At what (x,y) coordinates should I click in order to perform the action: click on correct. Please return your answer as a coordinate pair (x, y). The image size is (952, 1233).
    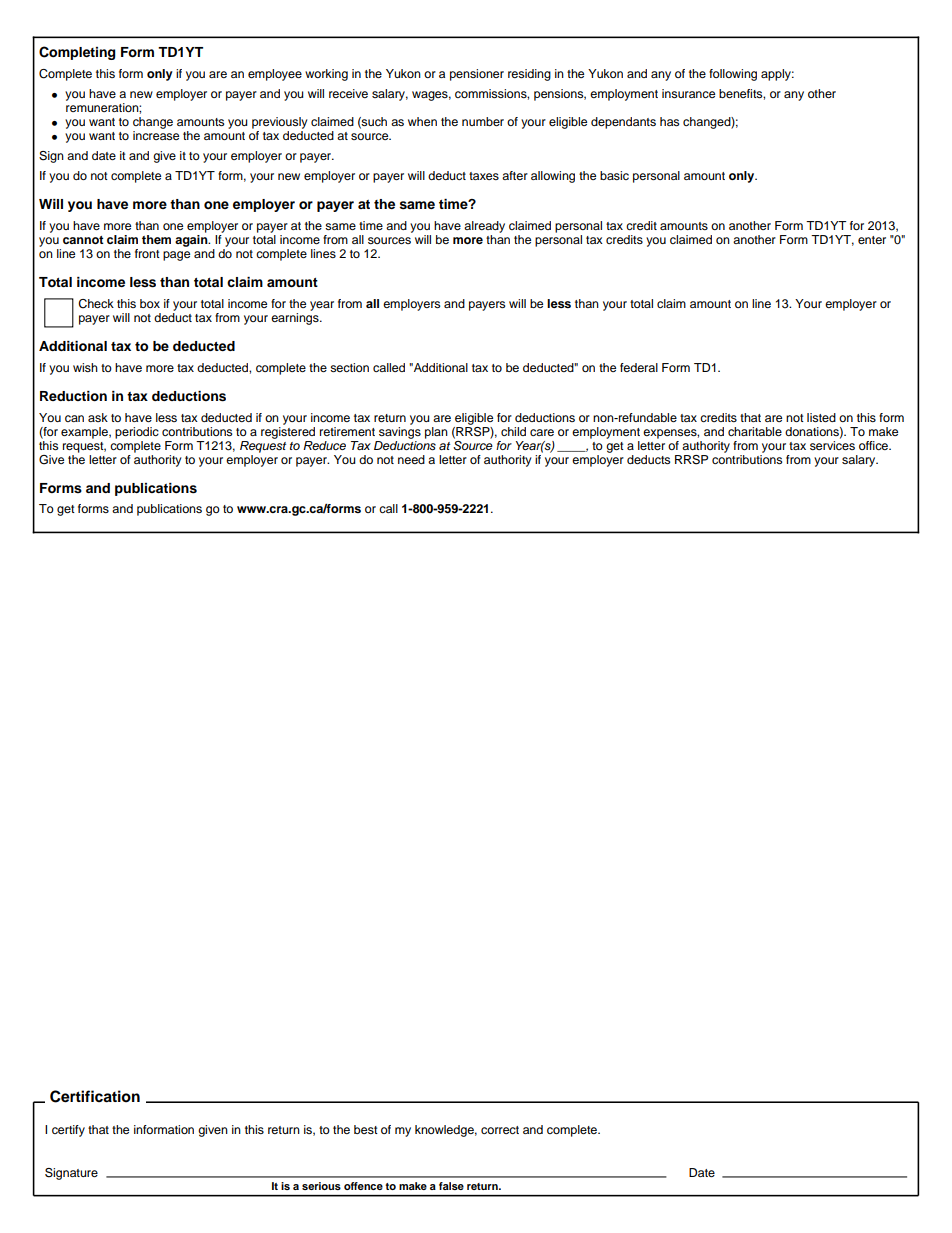
    Looking at the image, I should click on (500, 1130).
